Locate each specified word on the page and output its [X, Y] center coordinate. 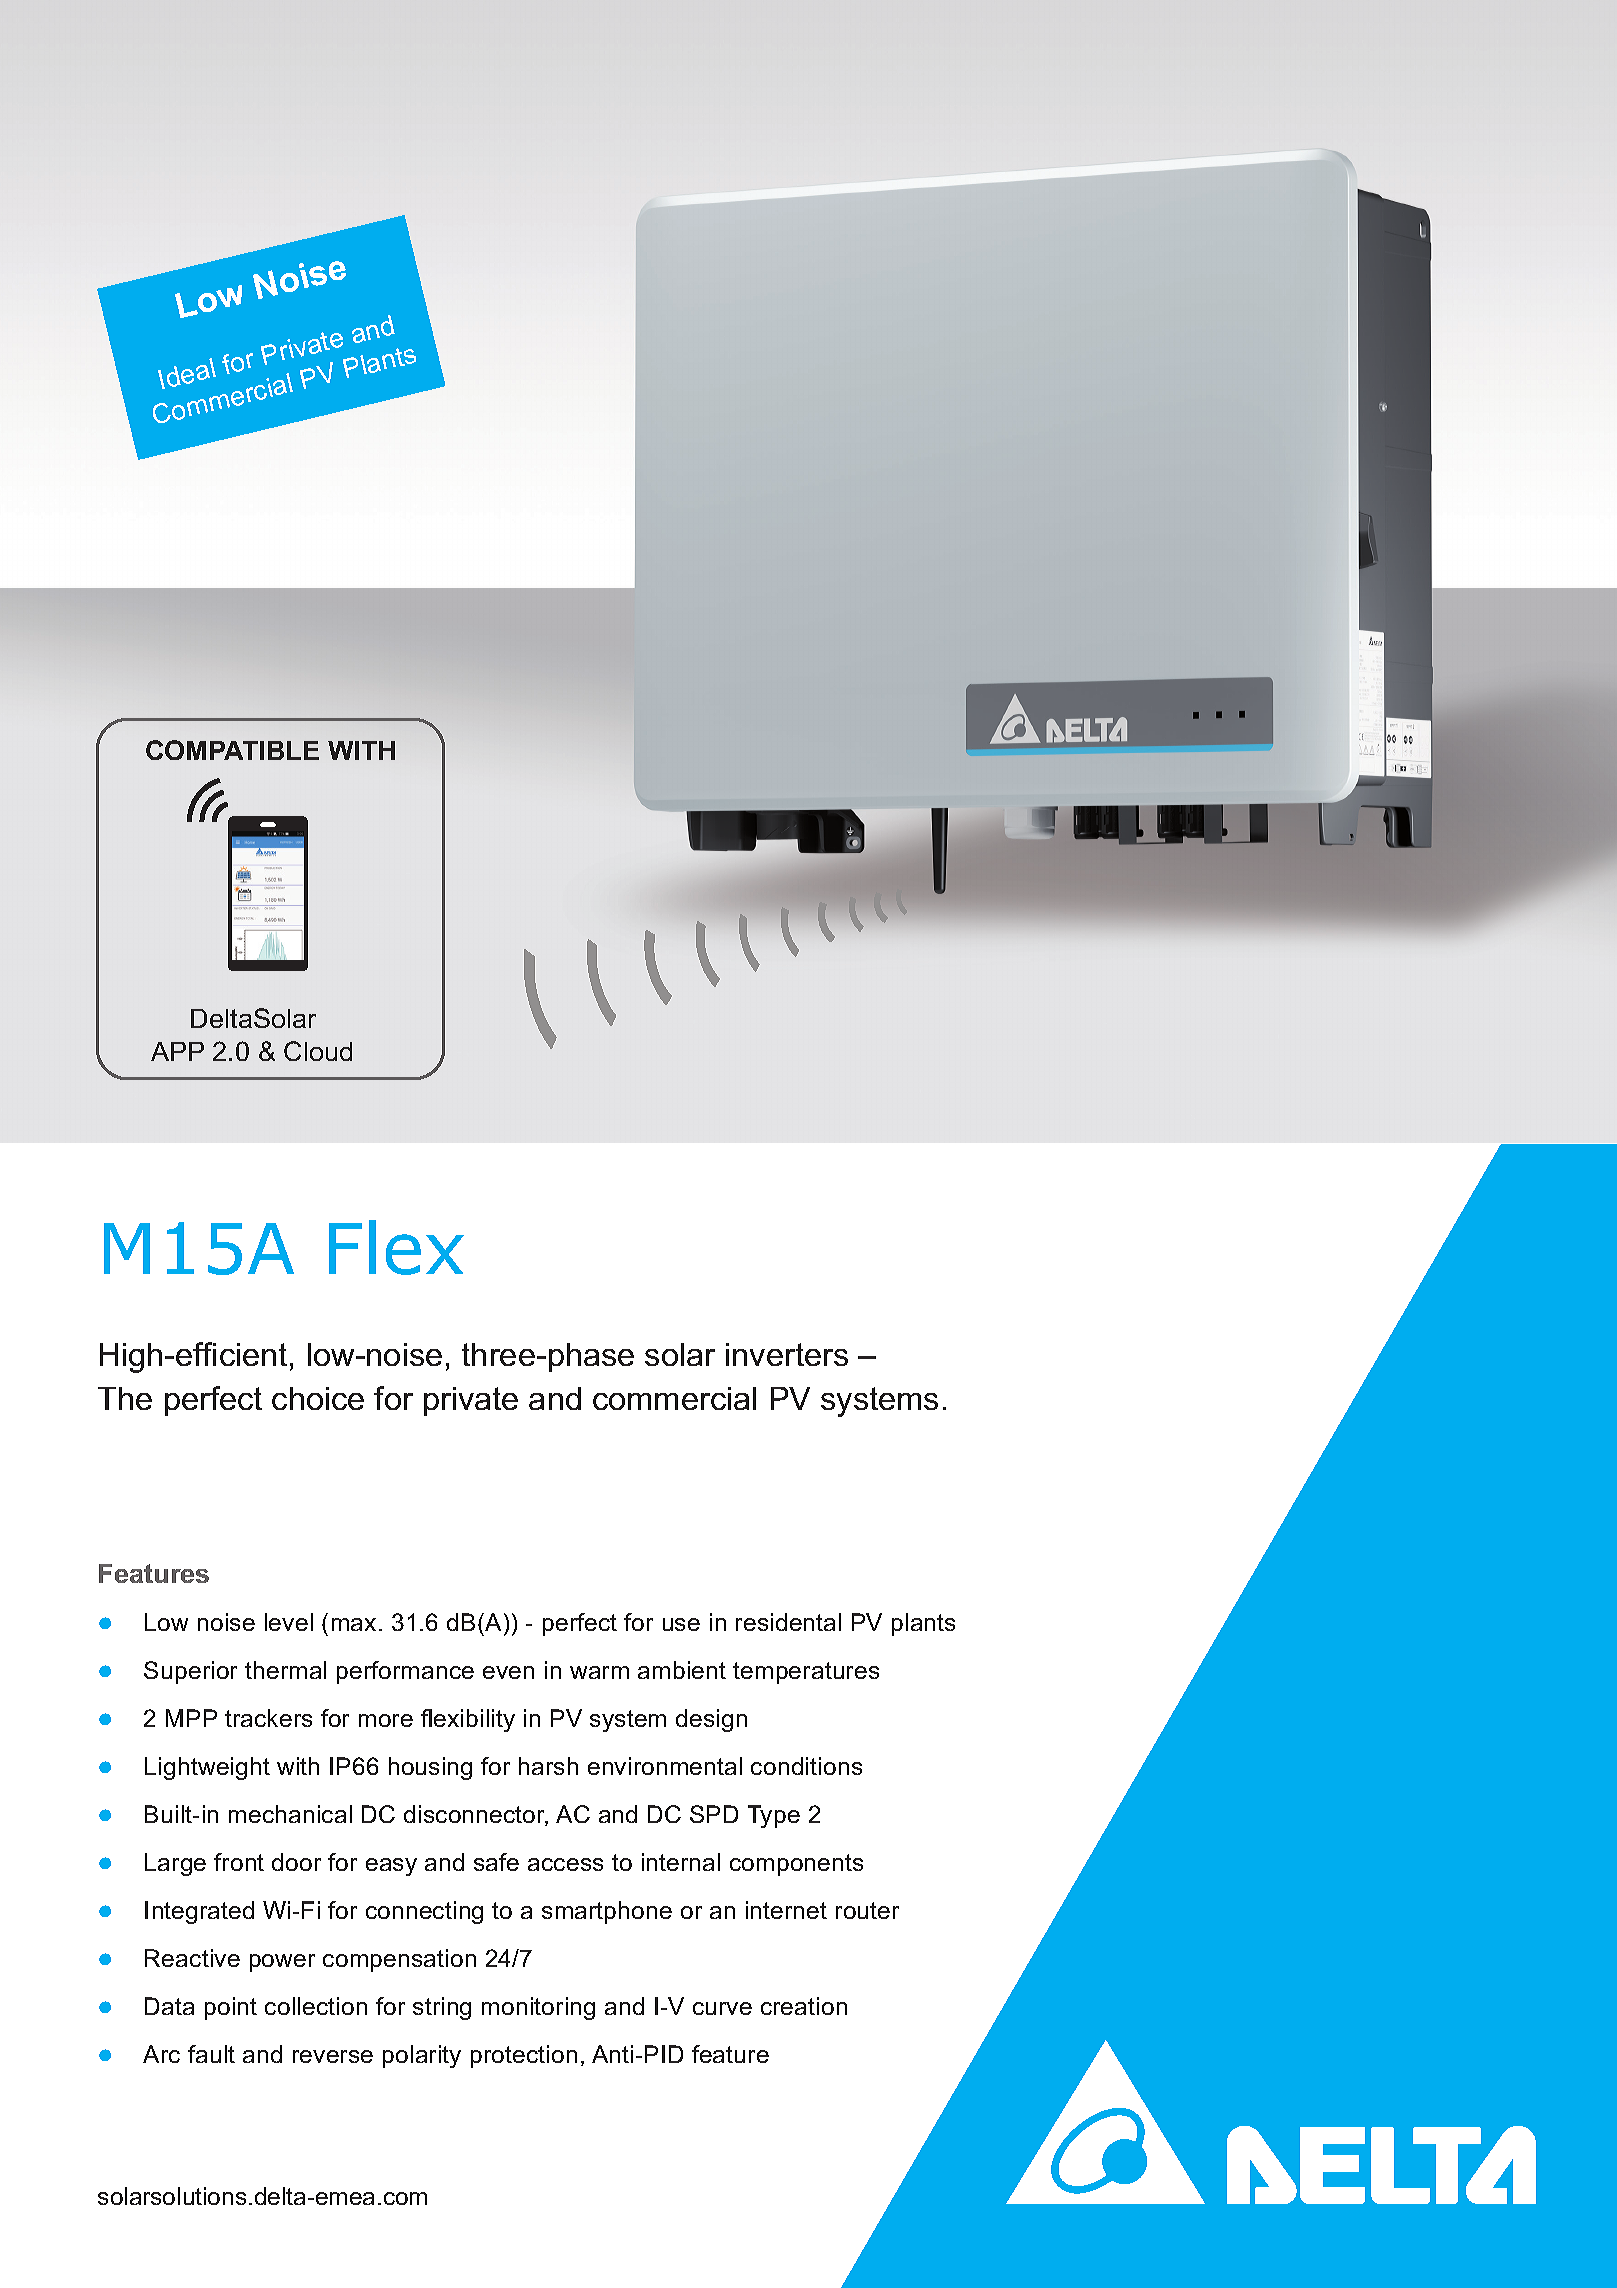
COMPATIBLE [232, 750]
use [681, 1624]
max [354, 1624]
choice [318, 1398]
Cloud [318, 1051]
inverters [787, 1354]
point [231, 2008]
